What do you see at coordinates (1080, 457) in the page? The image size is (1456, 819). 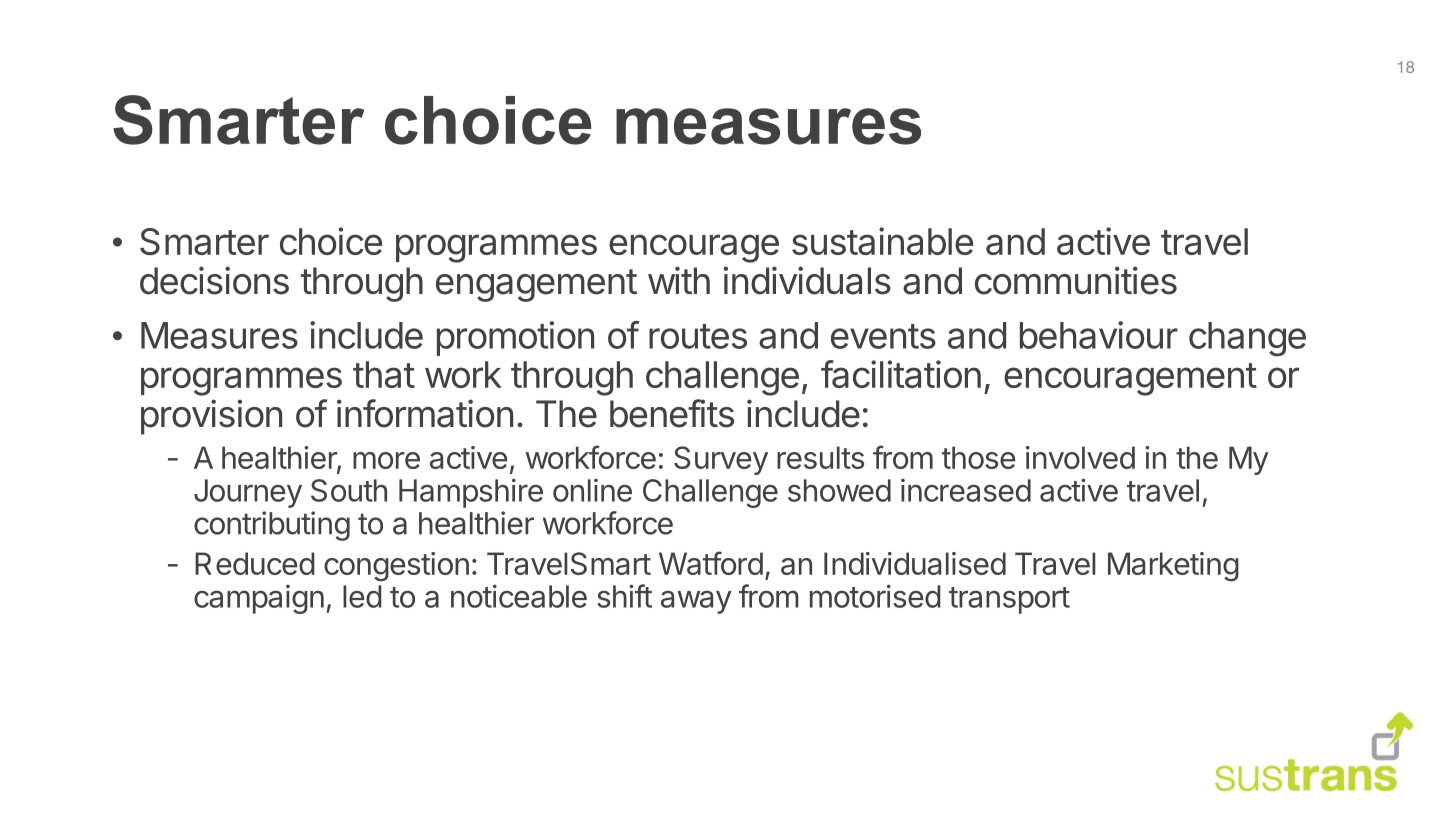 I see `involved` at bounding box center [1080, 457].
